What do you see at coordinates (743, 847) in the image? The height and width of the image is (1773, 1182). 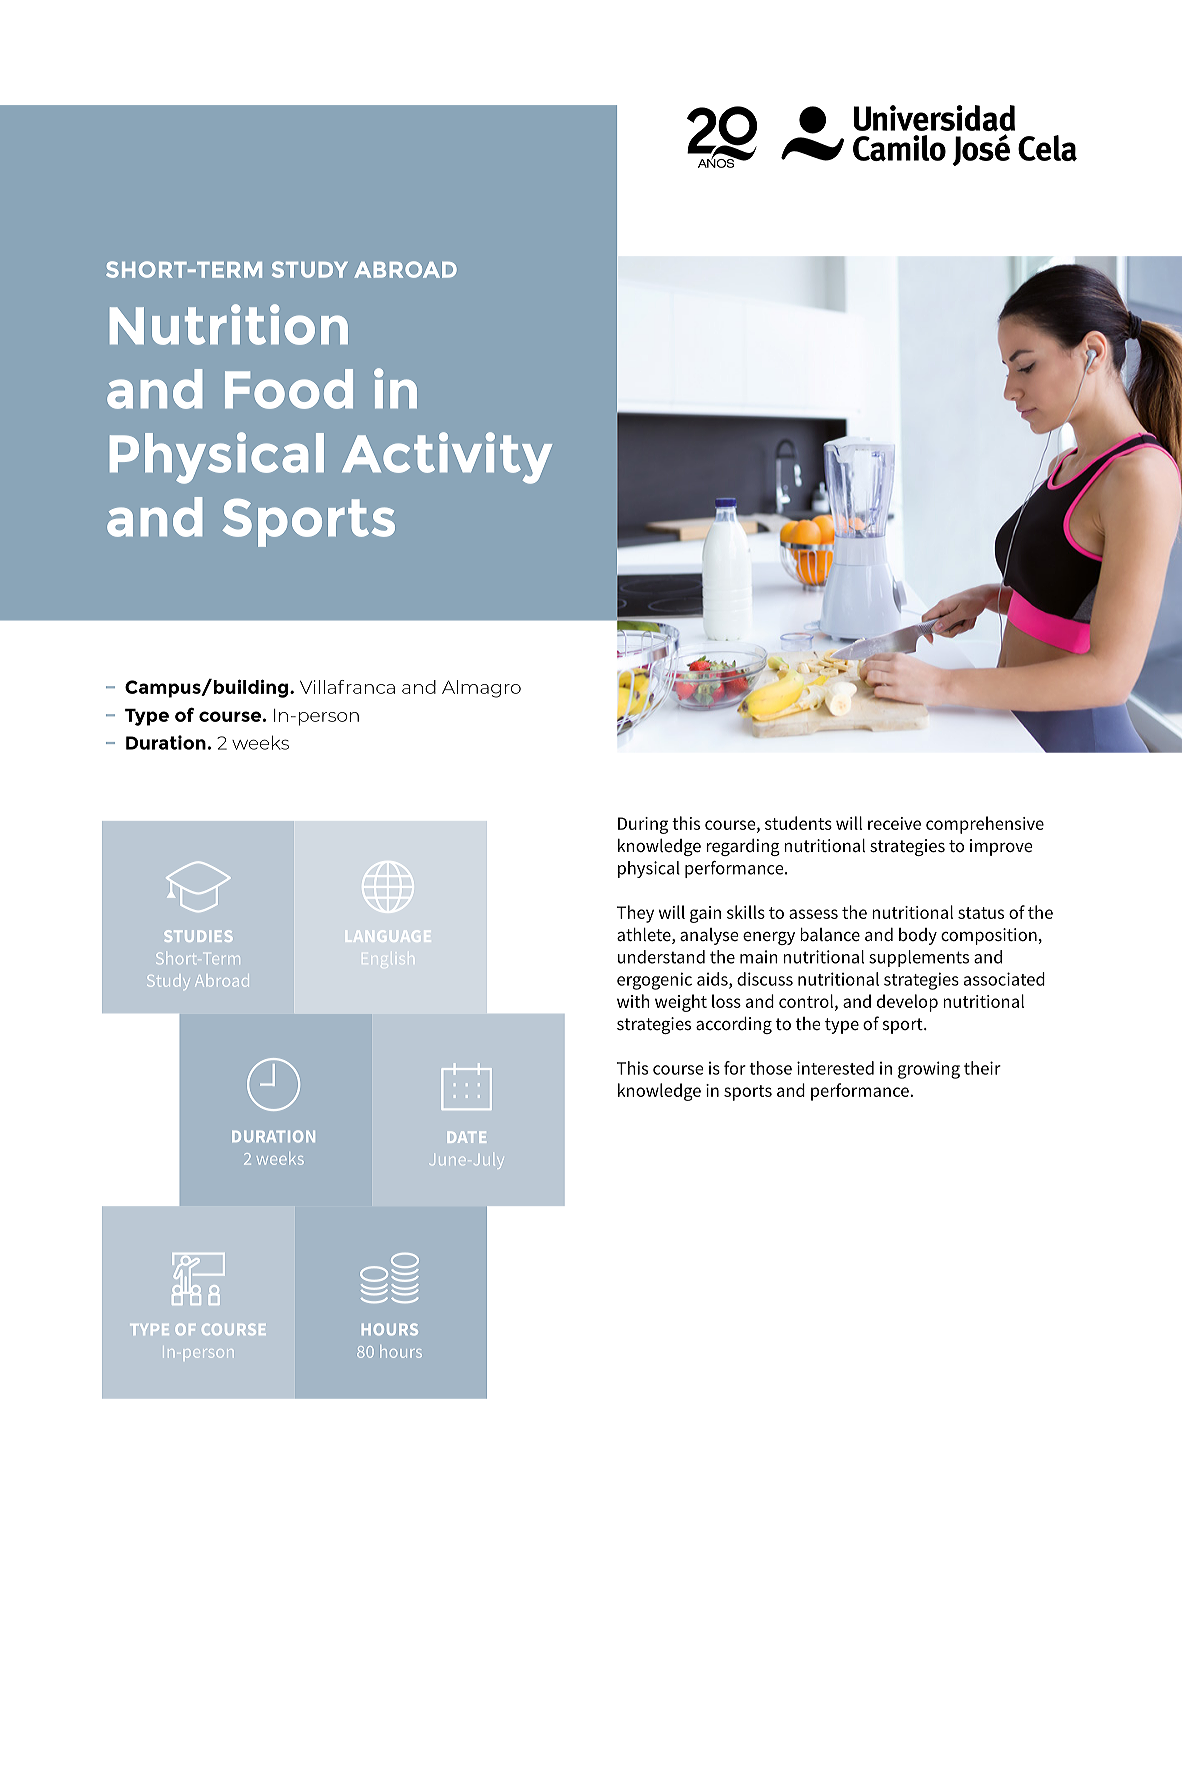 I see `regarding` at bounding box center [743, 847].
